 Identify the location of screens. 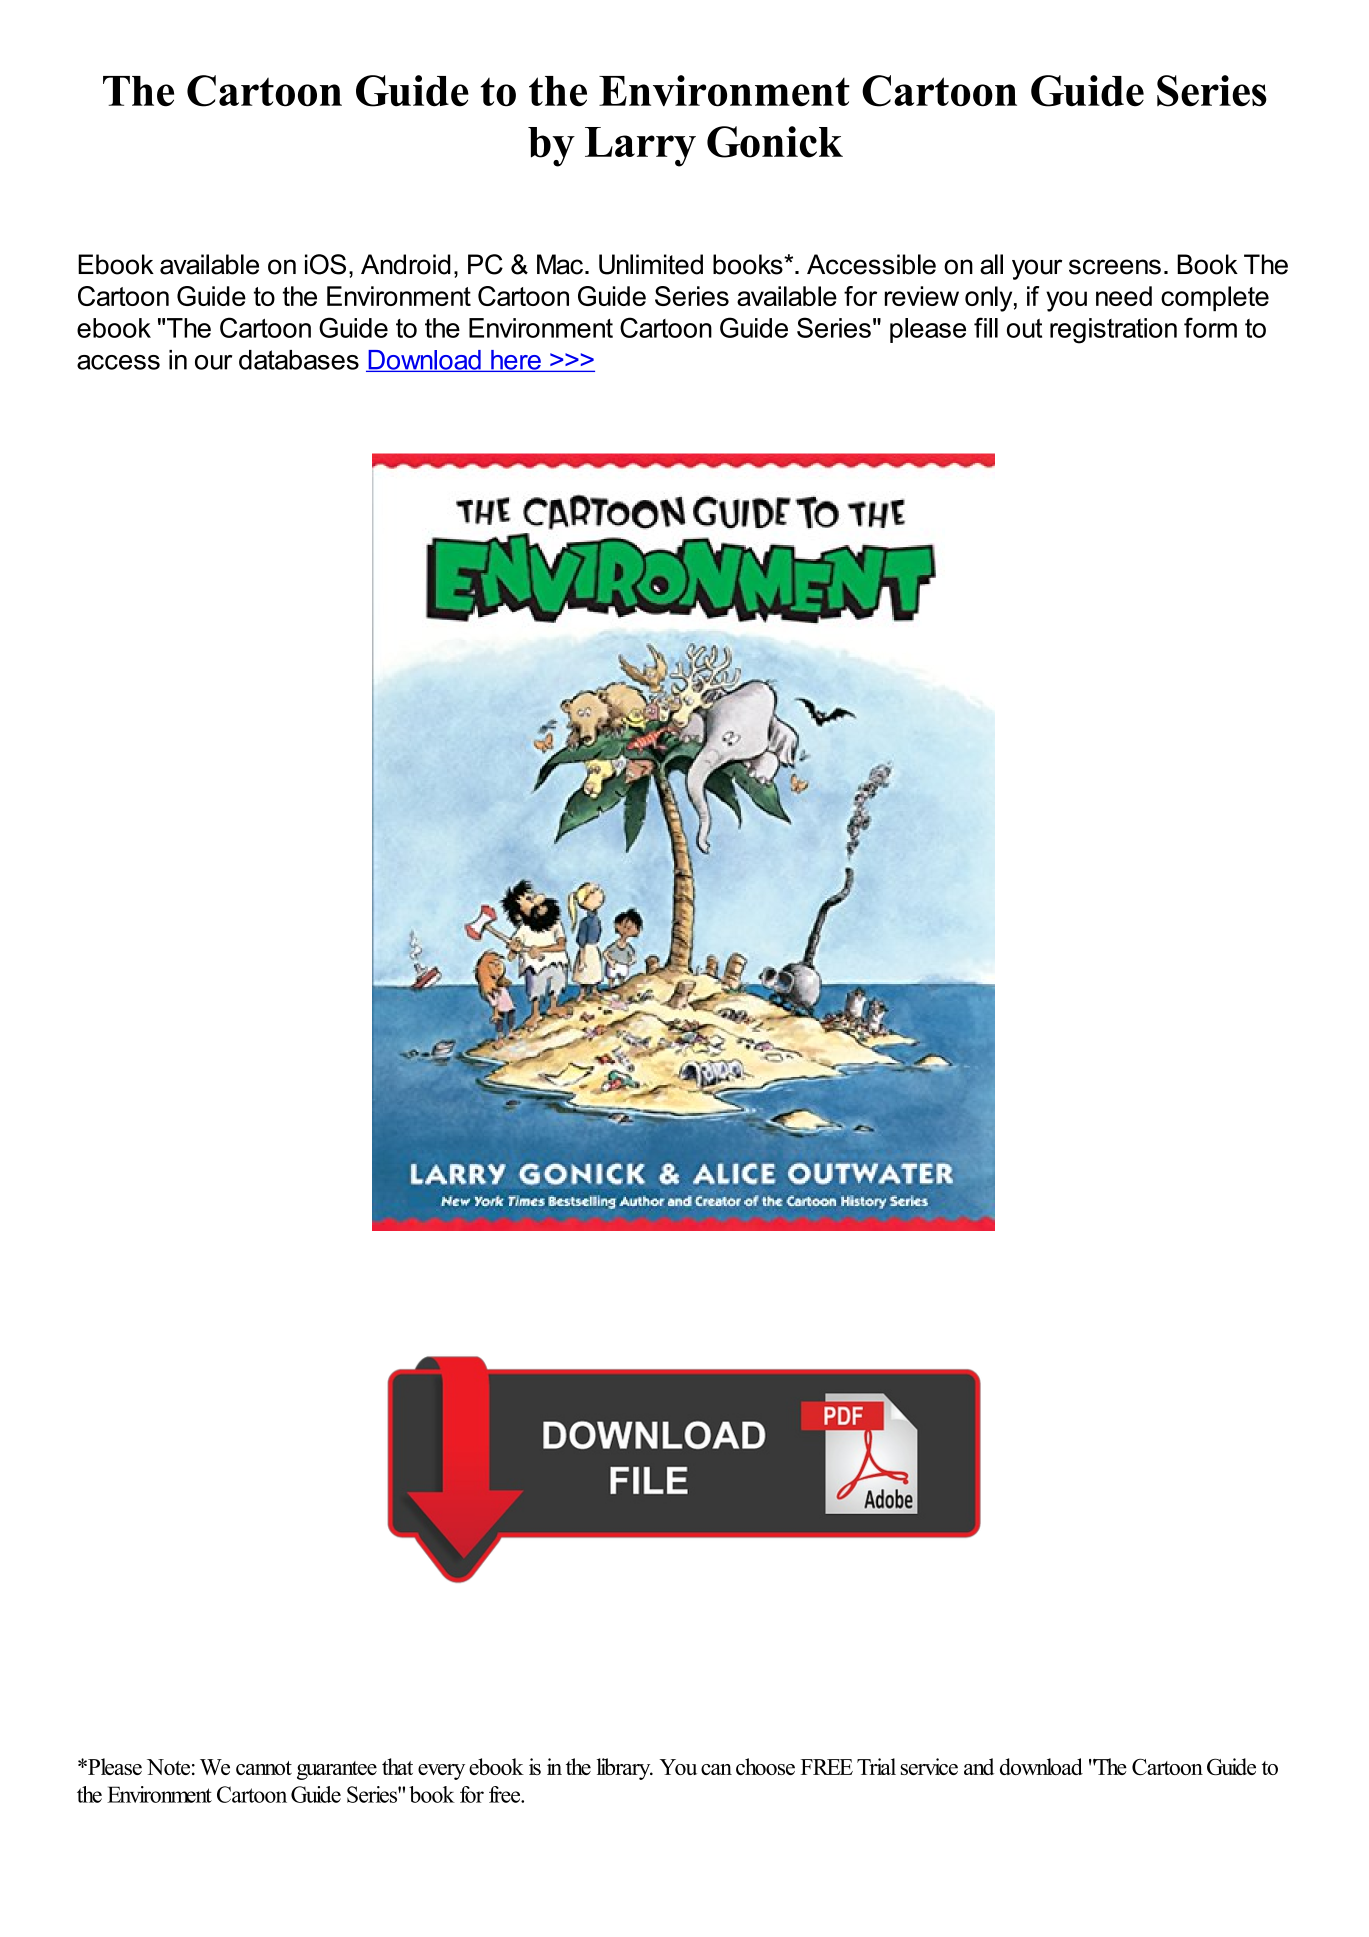
(1115, 267).
